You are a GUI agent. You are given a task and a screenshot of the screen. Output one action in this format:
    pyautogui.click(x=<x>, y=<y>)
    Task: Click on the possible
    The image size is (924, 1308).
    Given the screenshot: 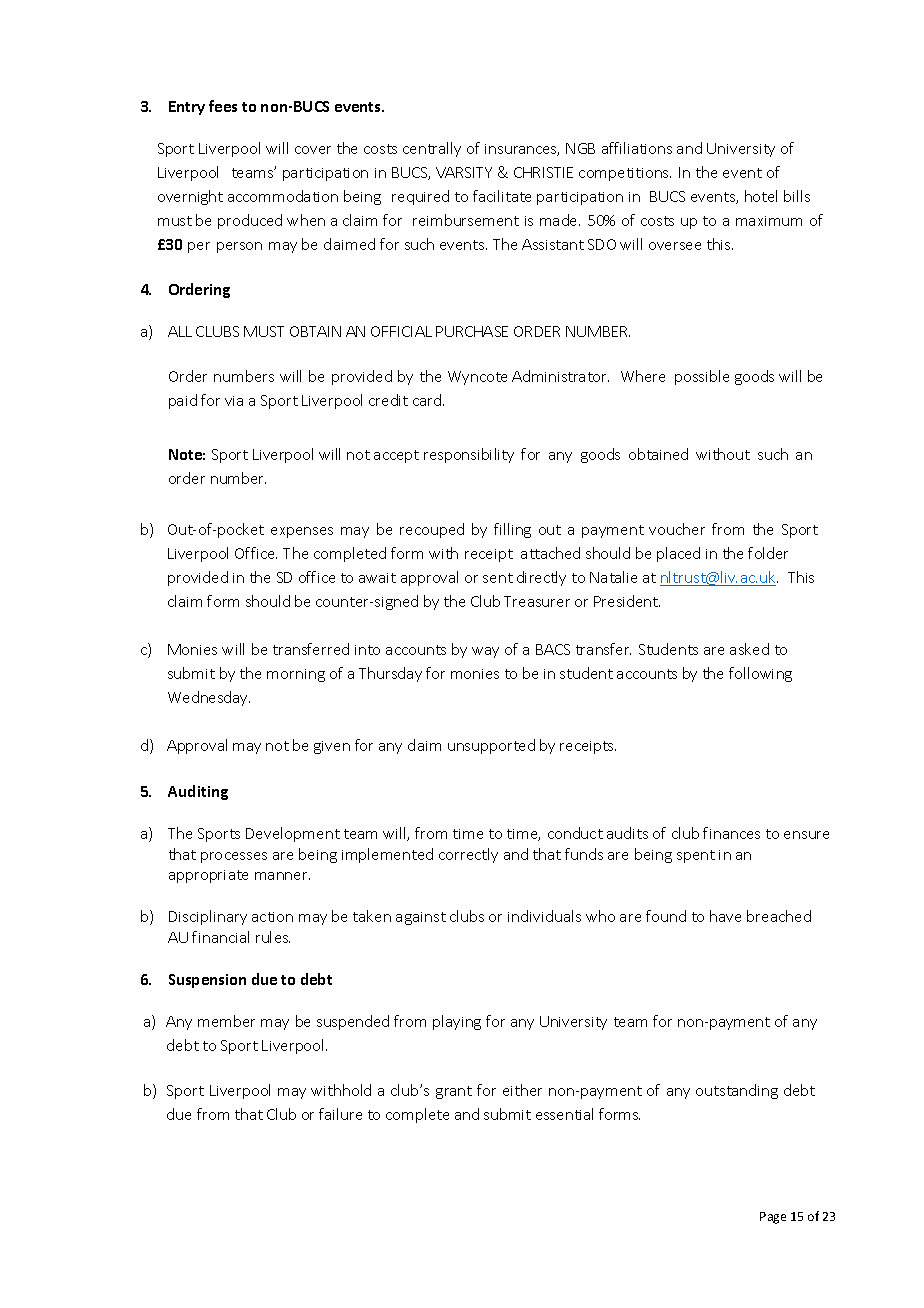 What is the action you would take?
    pyautogui.click(x=702, y=377)
